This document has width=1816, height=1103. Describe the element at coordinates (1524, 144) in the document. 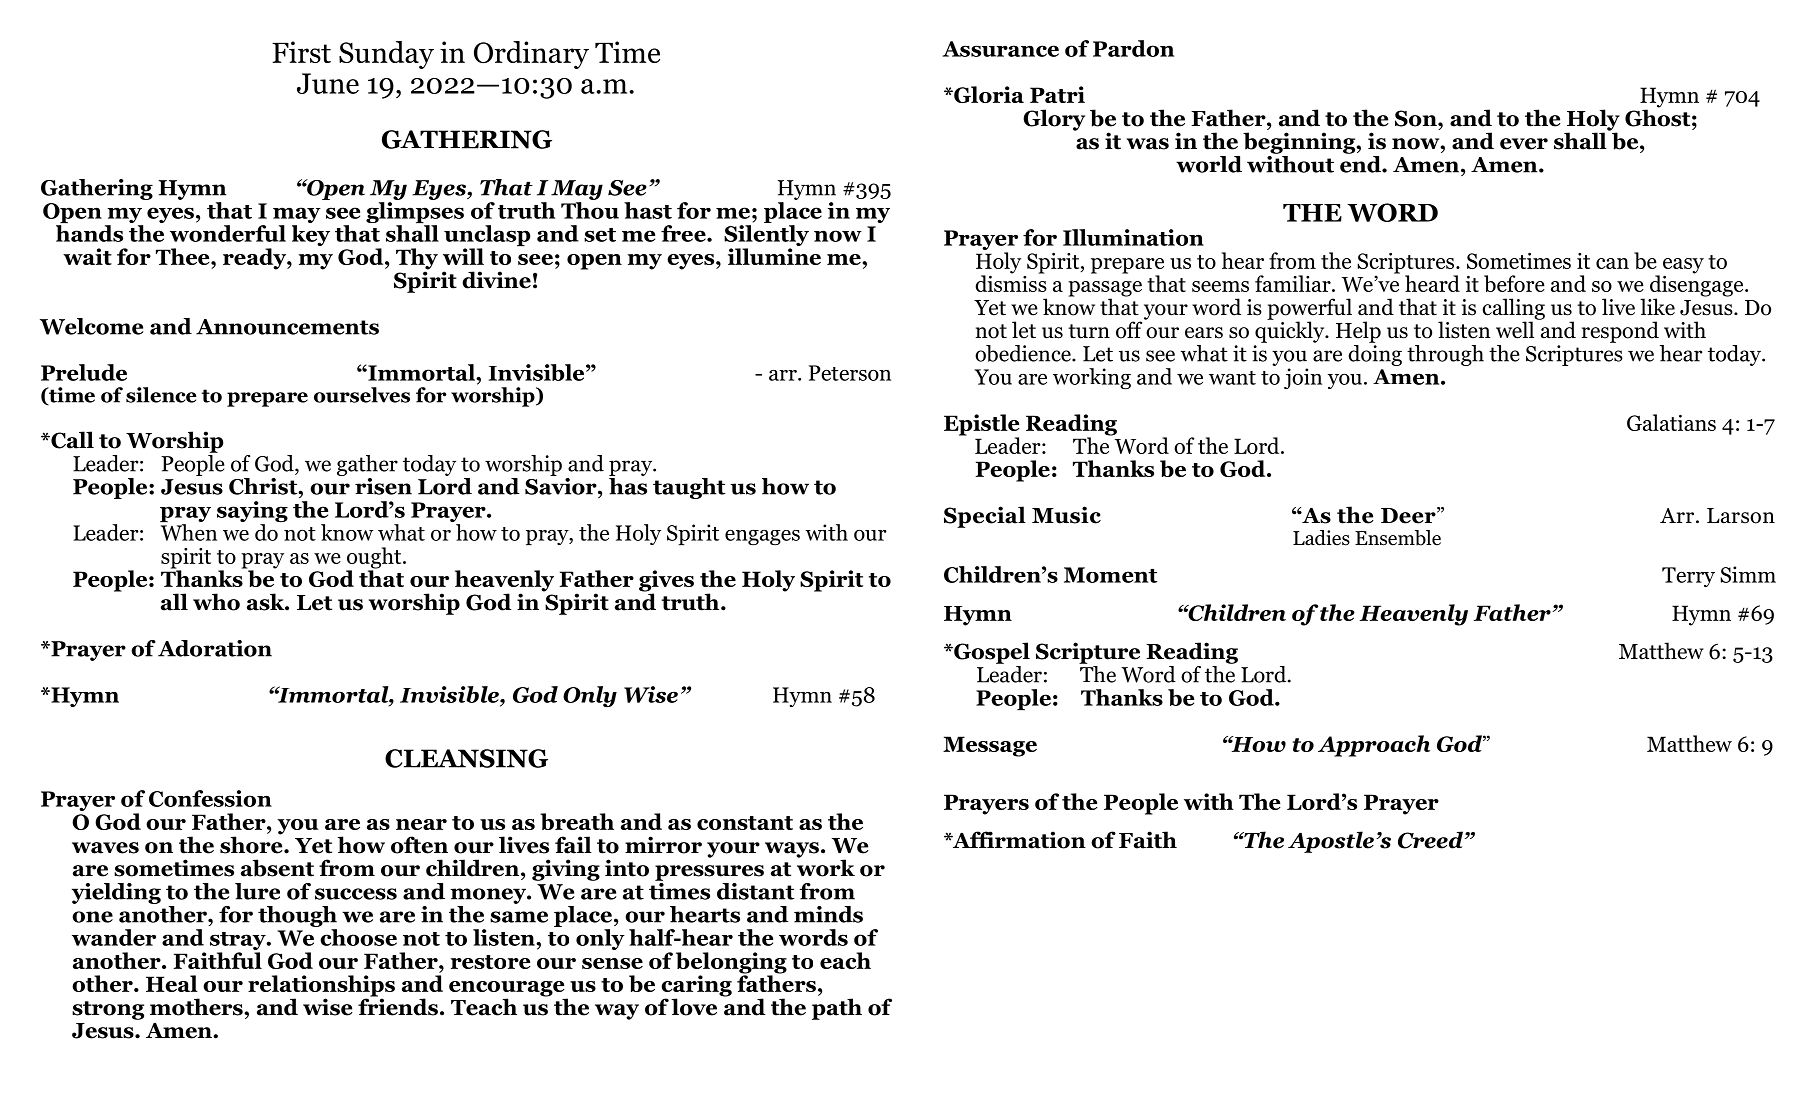

I see `ever` at that location.
